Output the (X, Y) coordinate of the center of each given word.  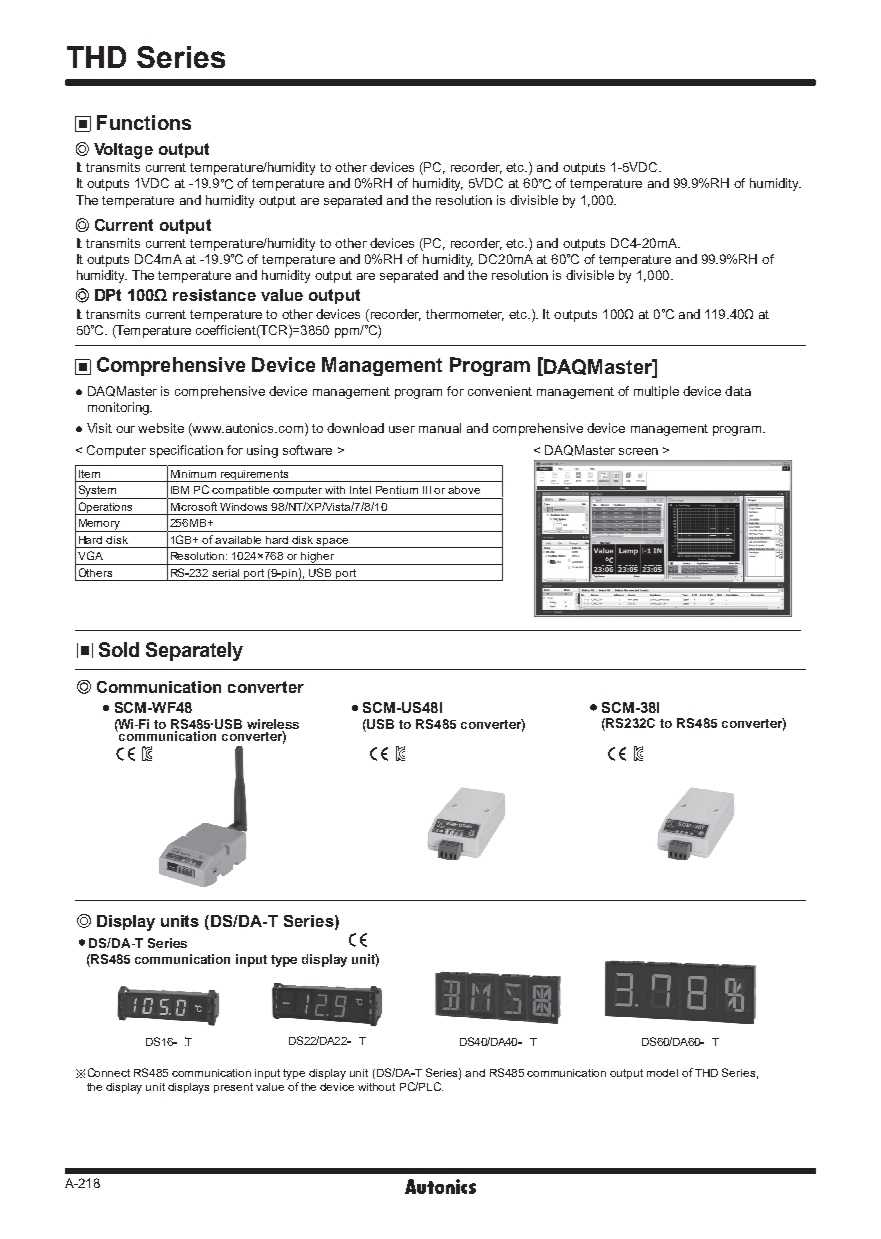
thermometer (465, 315)
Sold (119, 649)
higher (318, 558)
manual (440, 428)
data (738, 391)
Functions (144, 122)
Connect (109, 1072)
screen (638, 451)
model (662, 1073)
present (233, 1088)
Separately (194, 651)
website (161, 428)
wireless (273, 724)
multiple (656, 392)
